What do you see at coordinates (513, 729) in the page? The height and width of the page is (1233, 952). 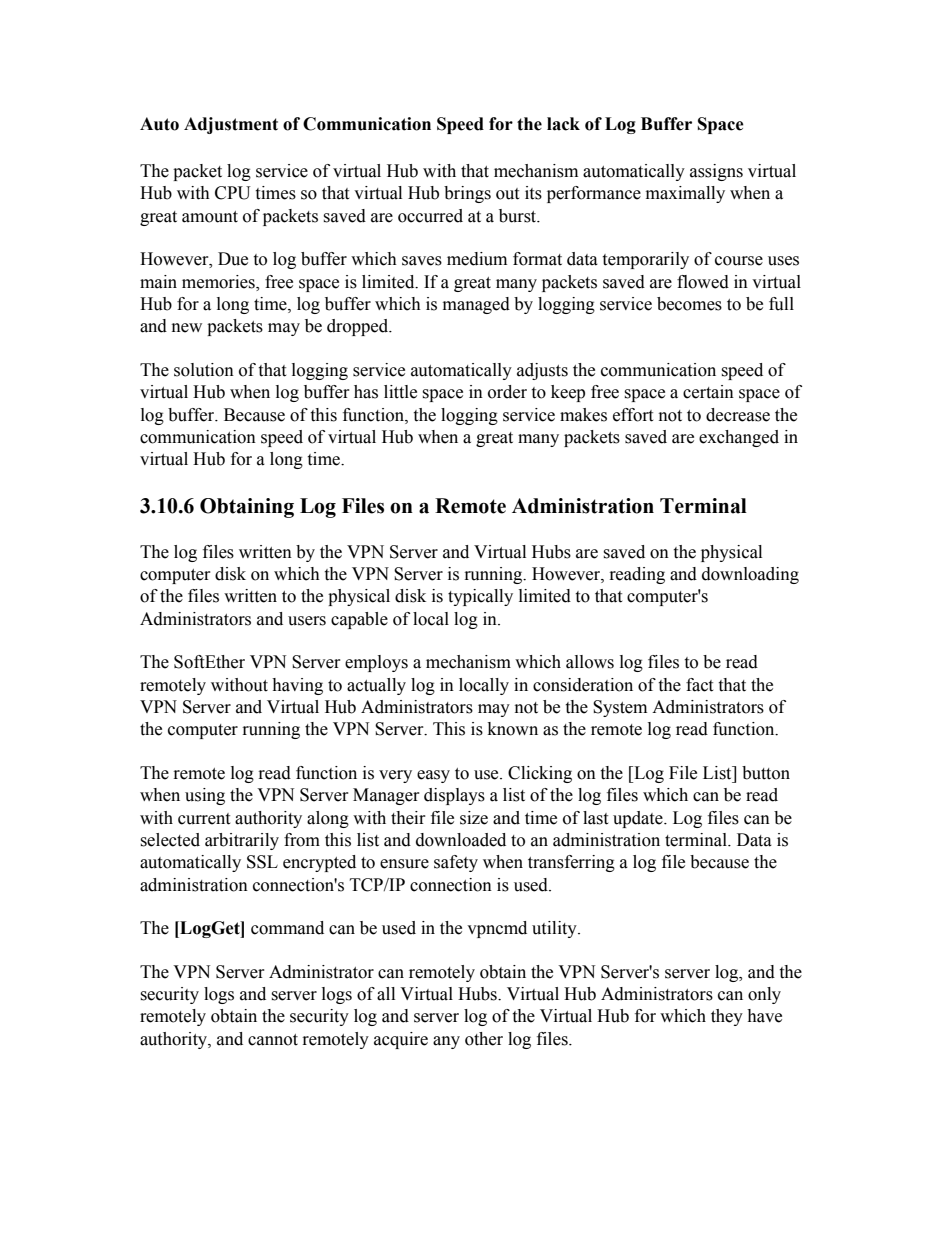 I see `known` at bounding box center [513, 729].
